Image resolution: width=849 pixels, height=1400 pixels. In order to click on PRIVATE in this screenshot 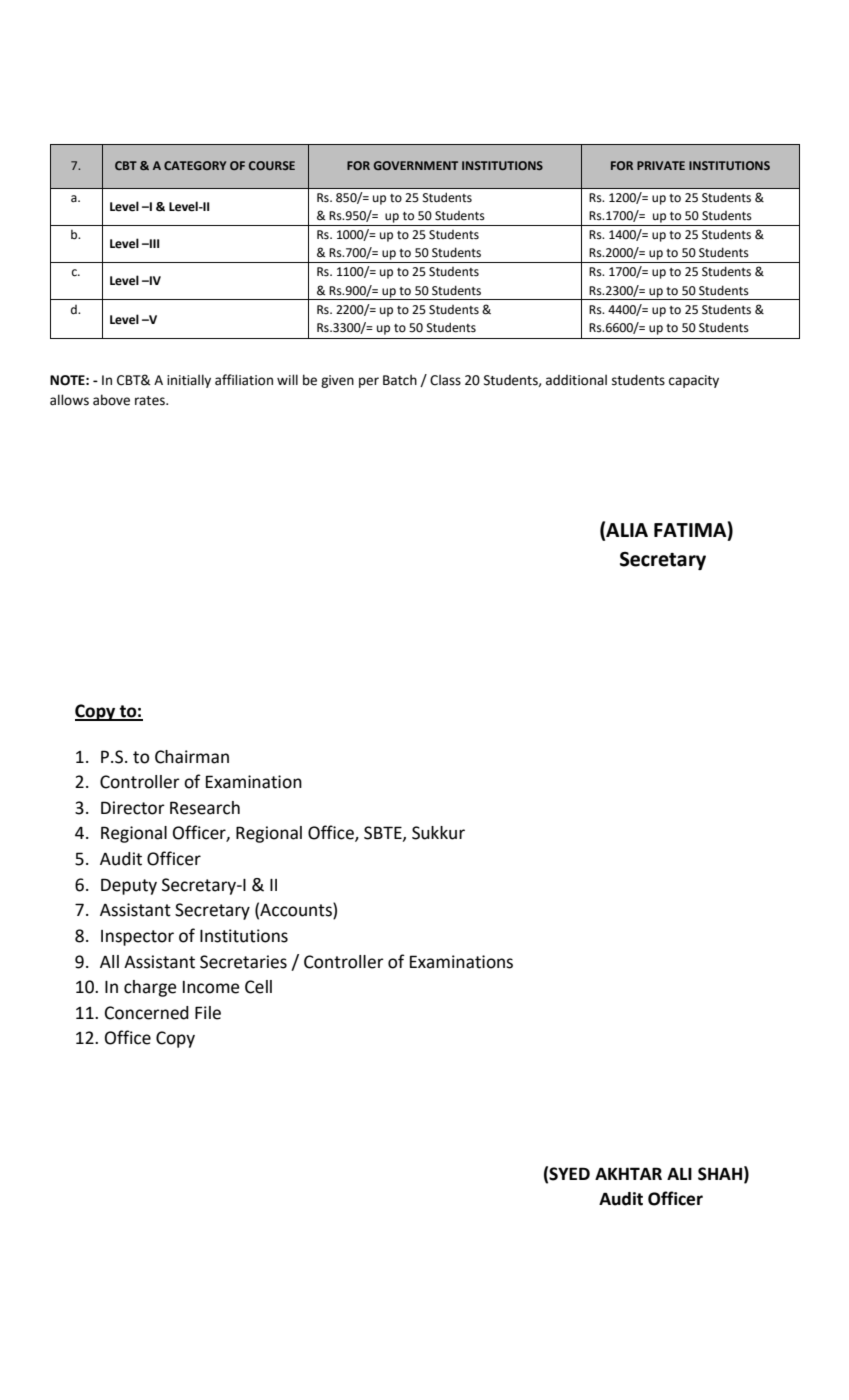, I will do `click(661, 165)`.
